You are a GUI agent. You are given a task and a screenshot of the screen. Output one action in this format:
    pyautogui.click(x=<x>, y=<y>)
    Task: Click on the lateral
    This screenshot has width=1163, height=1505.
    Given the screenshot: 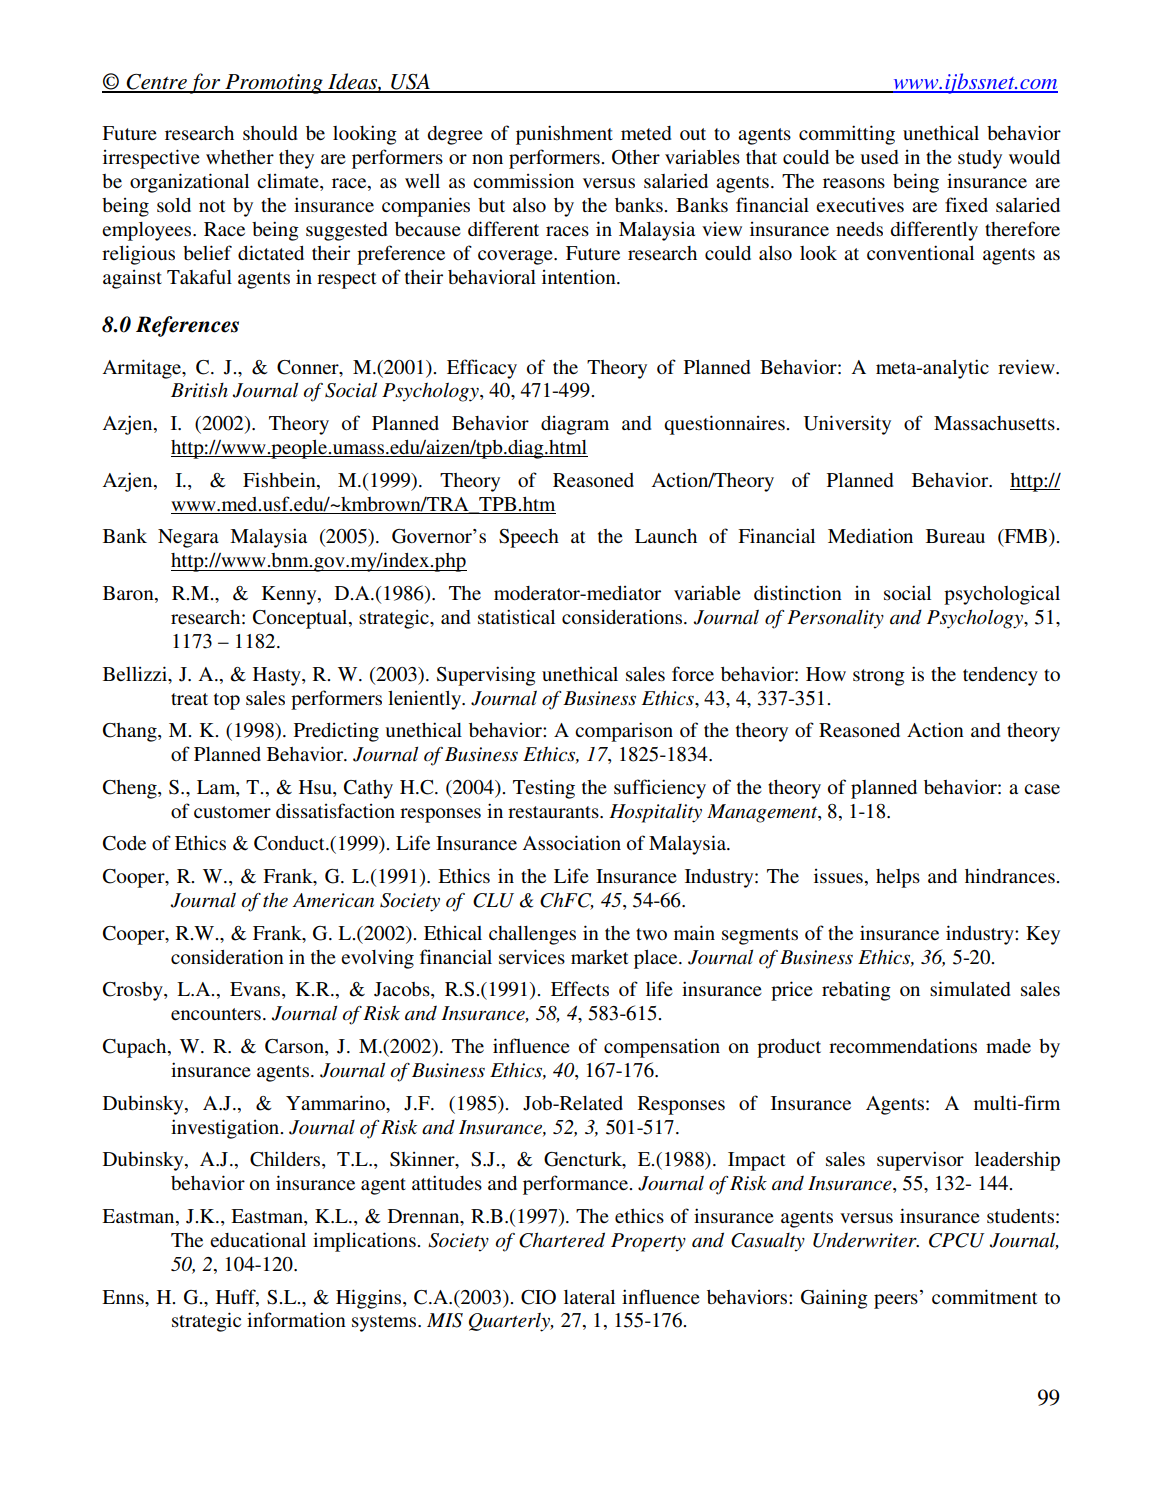 What is the action you would take?
    pyautogui.click(x=589, y=1297)
